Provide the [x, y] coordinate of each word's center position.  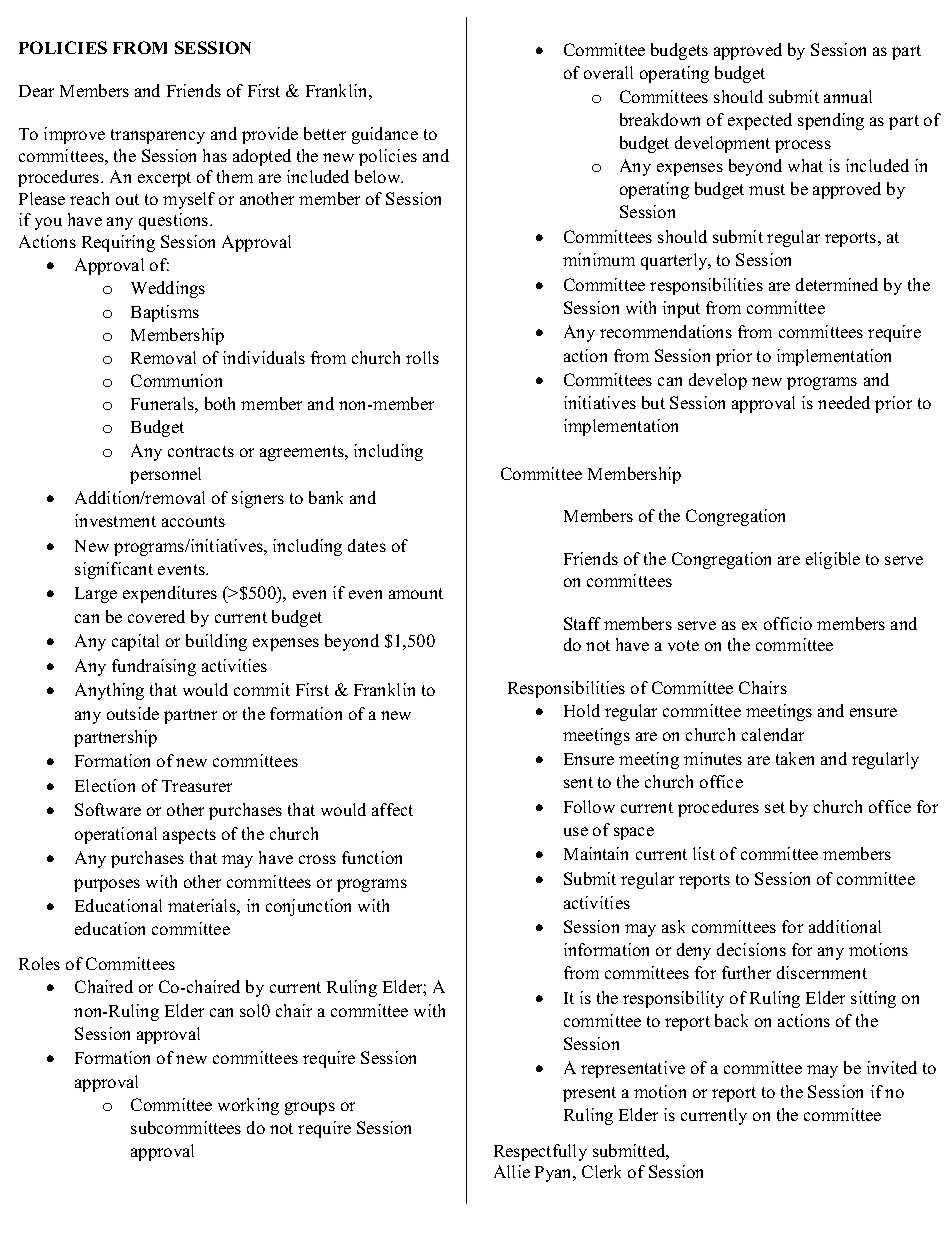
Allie [512, 1171]
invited [892, 1067]
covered [156, 616]
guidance [385, 135]
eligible [833, 560]
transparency [158, 136]
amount [416, 593]
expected [760, 121]
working [248, 1106]
